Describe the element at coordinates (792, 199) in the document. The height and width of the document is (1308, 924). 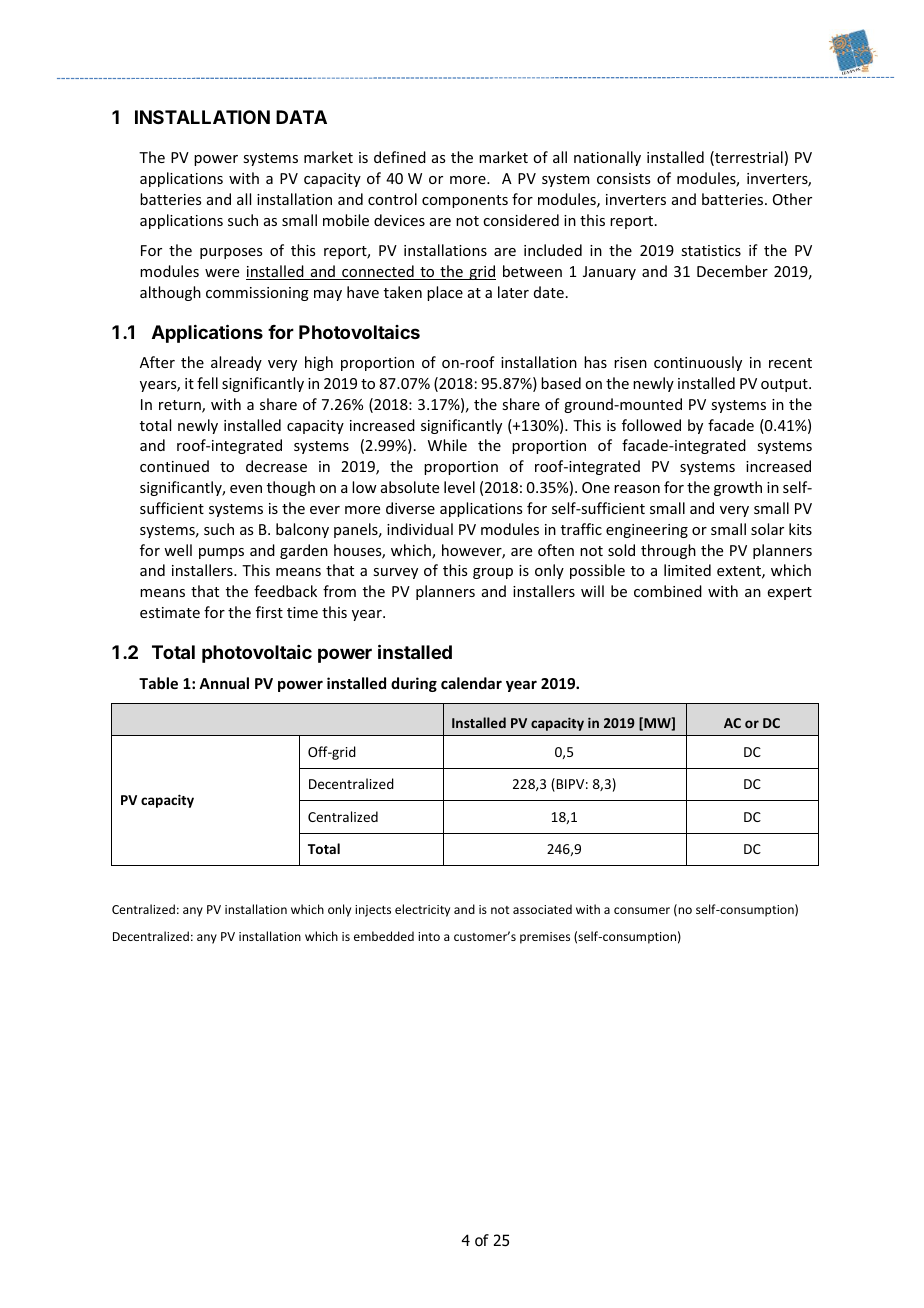
I see `Other` at that location.
